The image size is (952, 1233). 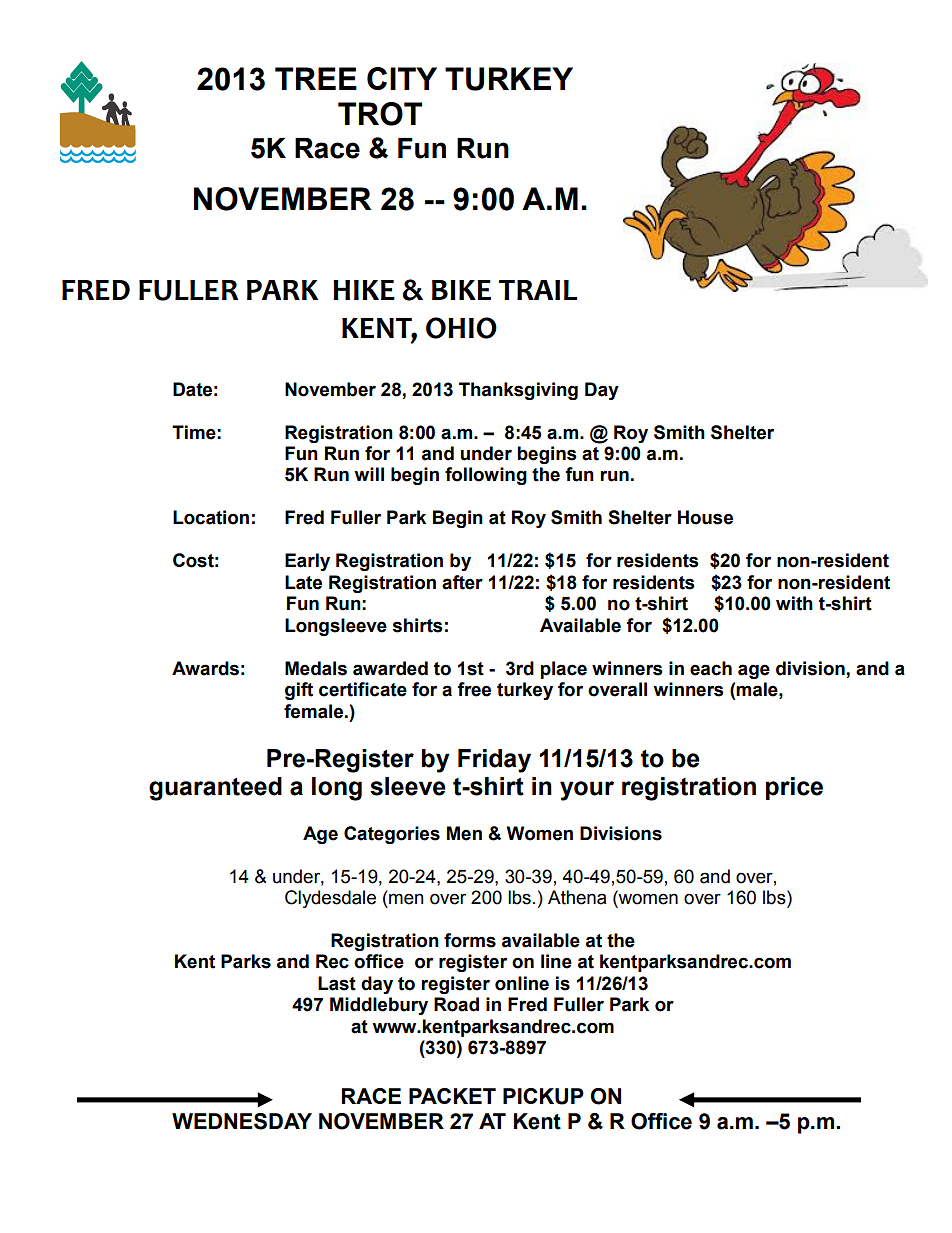 What do you see at coordinates (402, 78) in the image?
I see `CITY` at bounding box center [402, 78].
